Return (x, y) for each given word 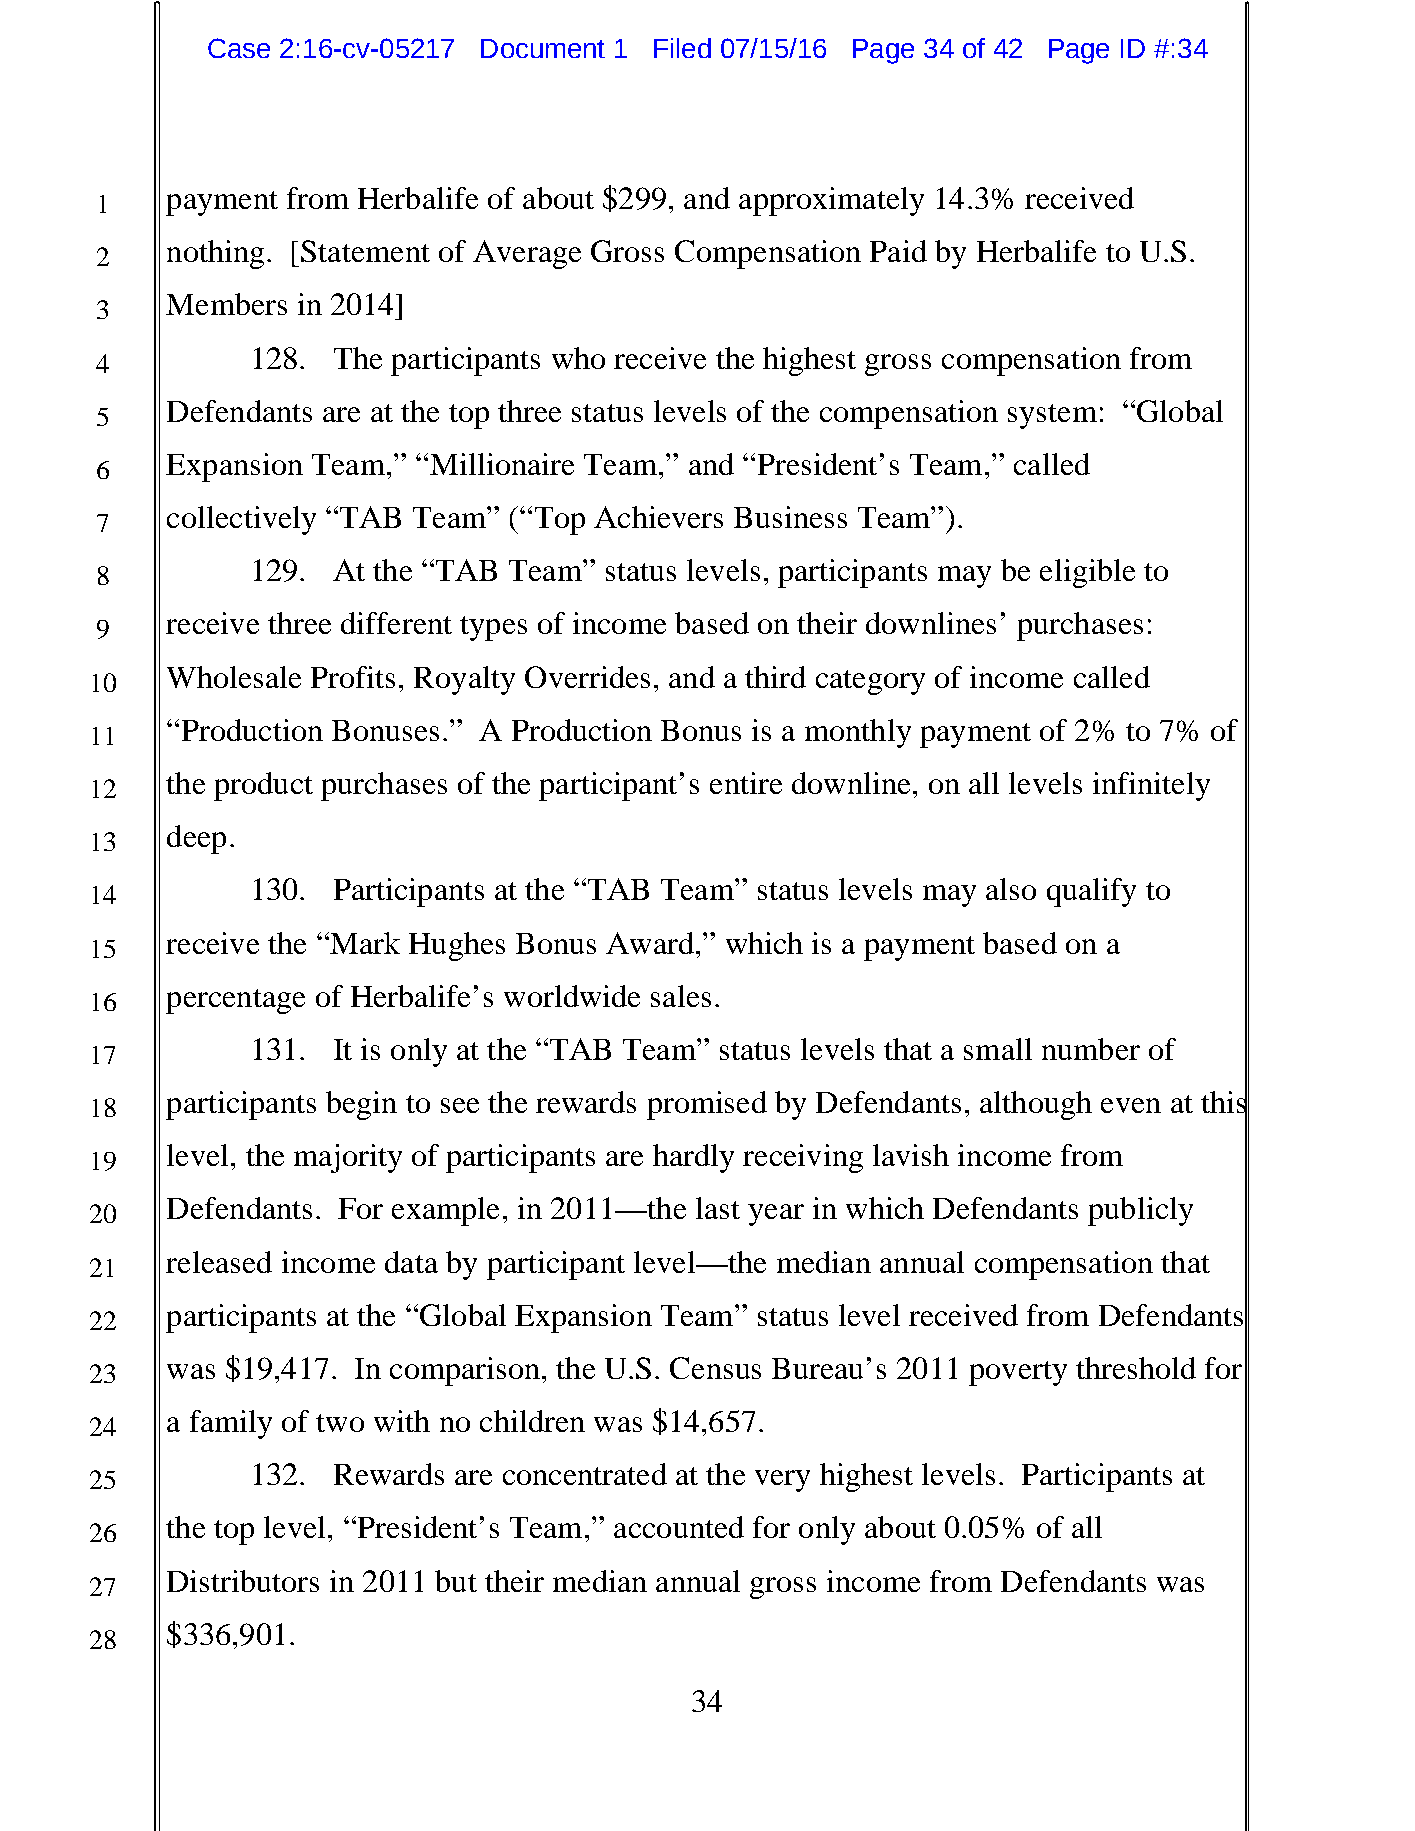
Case (239, 48)
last (718, 1208)
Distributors (243, 1581)
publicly (1140, 1211)
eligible (1087, 573)
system (1052, 416)
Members (226, 304)
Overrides (587, 677)
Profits (353, 677)
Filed (682, 48)
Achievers (658, 517)
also (1011, 889)
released (219, 1262)
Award (650, 943)
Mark (364, 943)
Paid (898, 251)
